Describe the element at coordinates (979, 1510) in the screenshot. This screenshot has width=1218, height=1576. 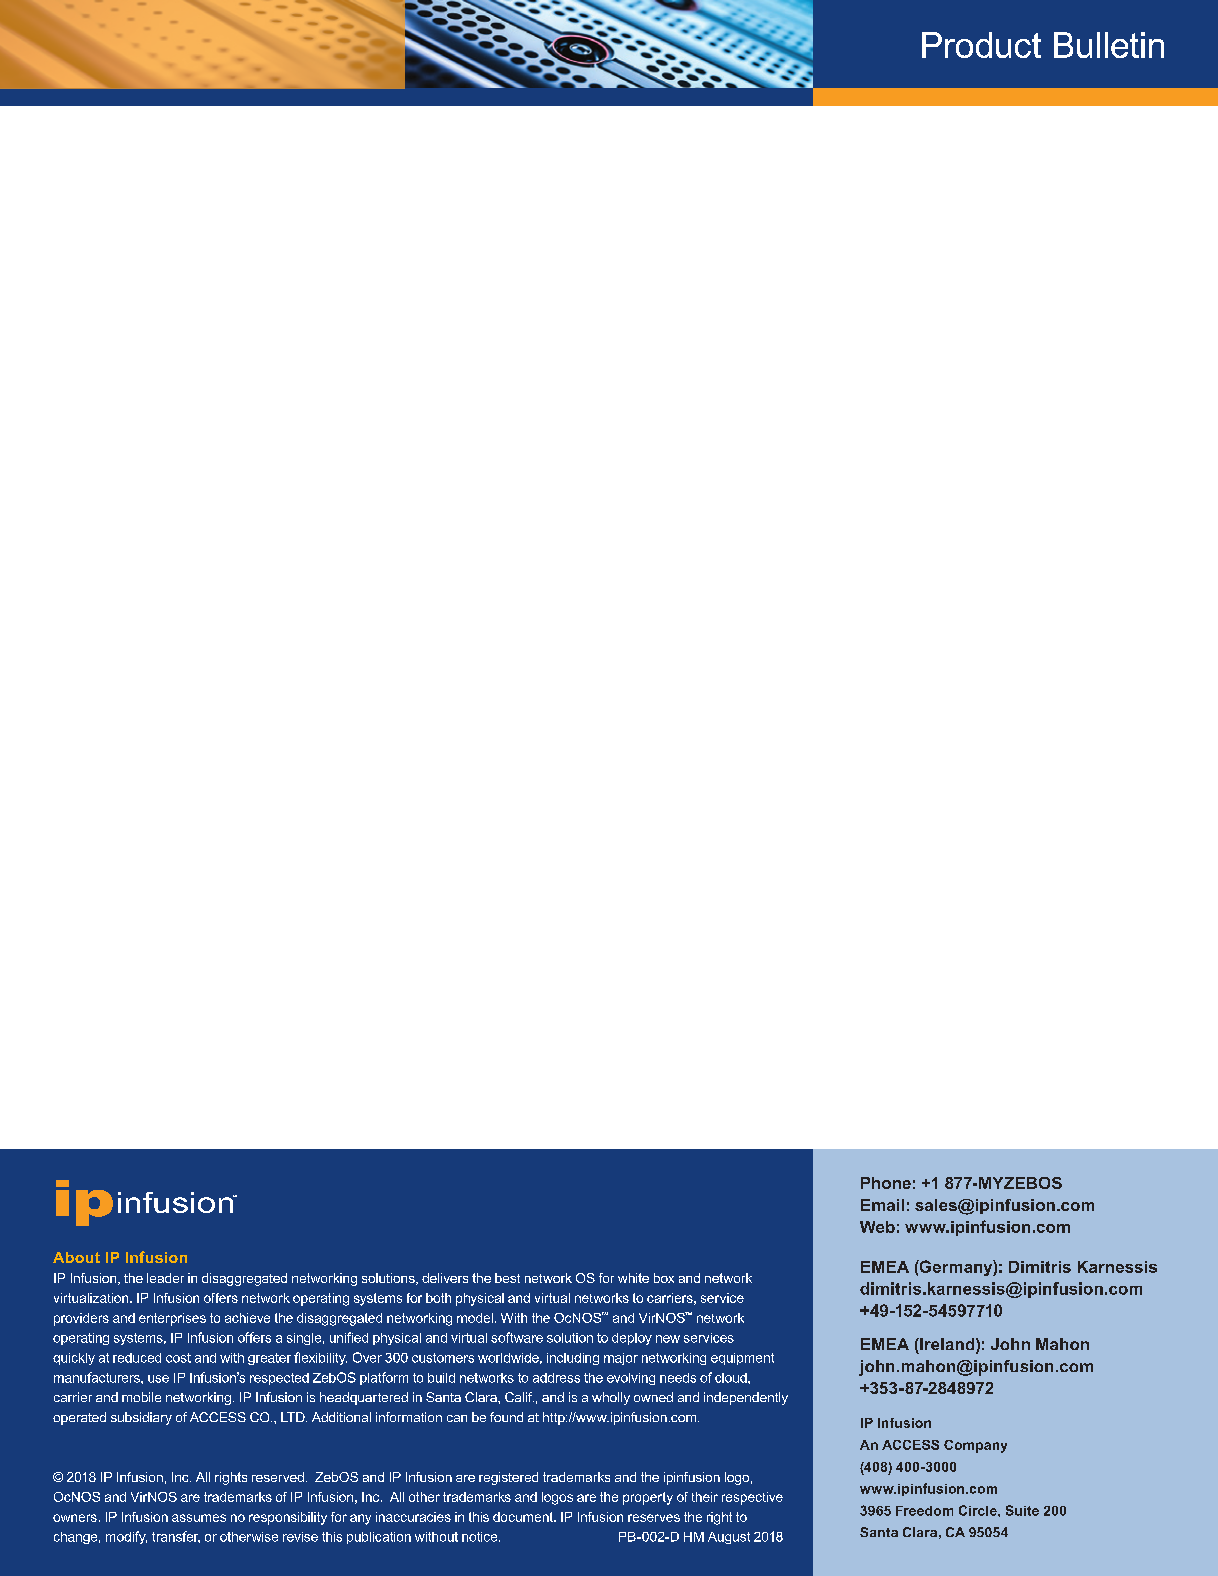
I see `Circle` at that location.
